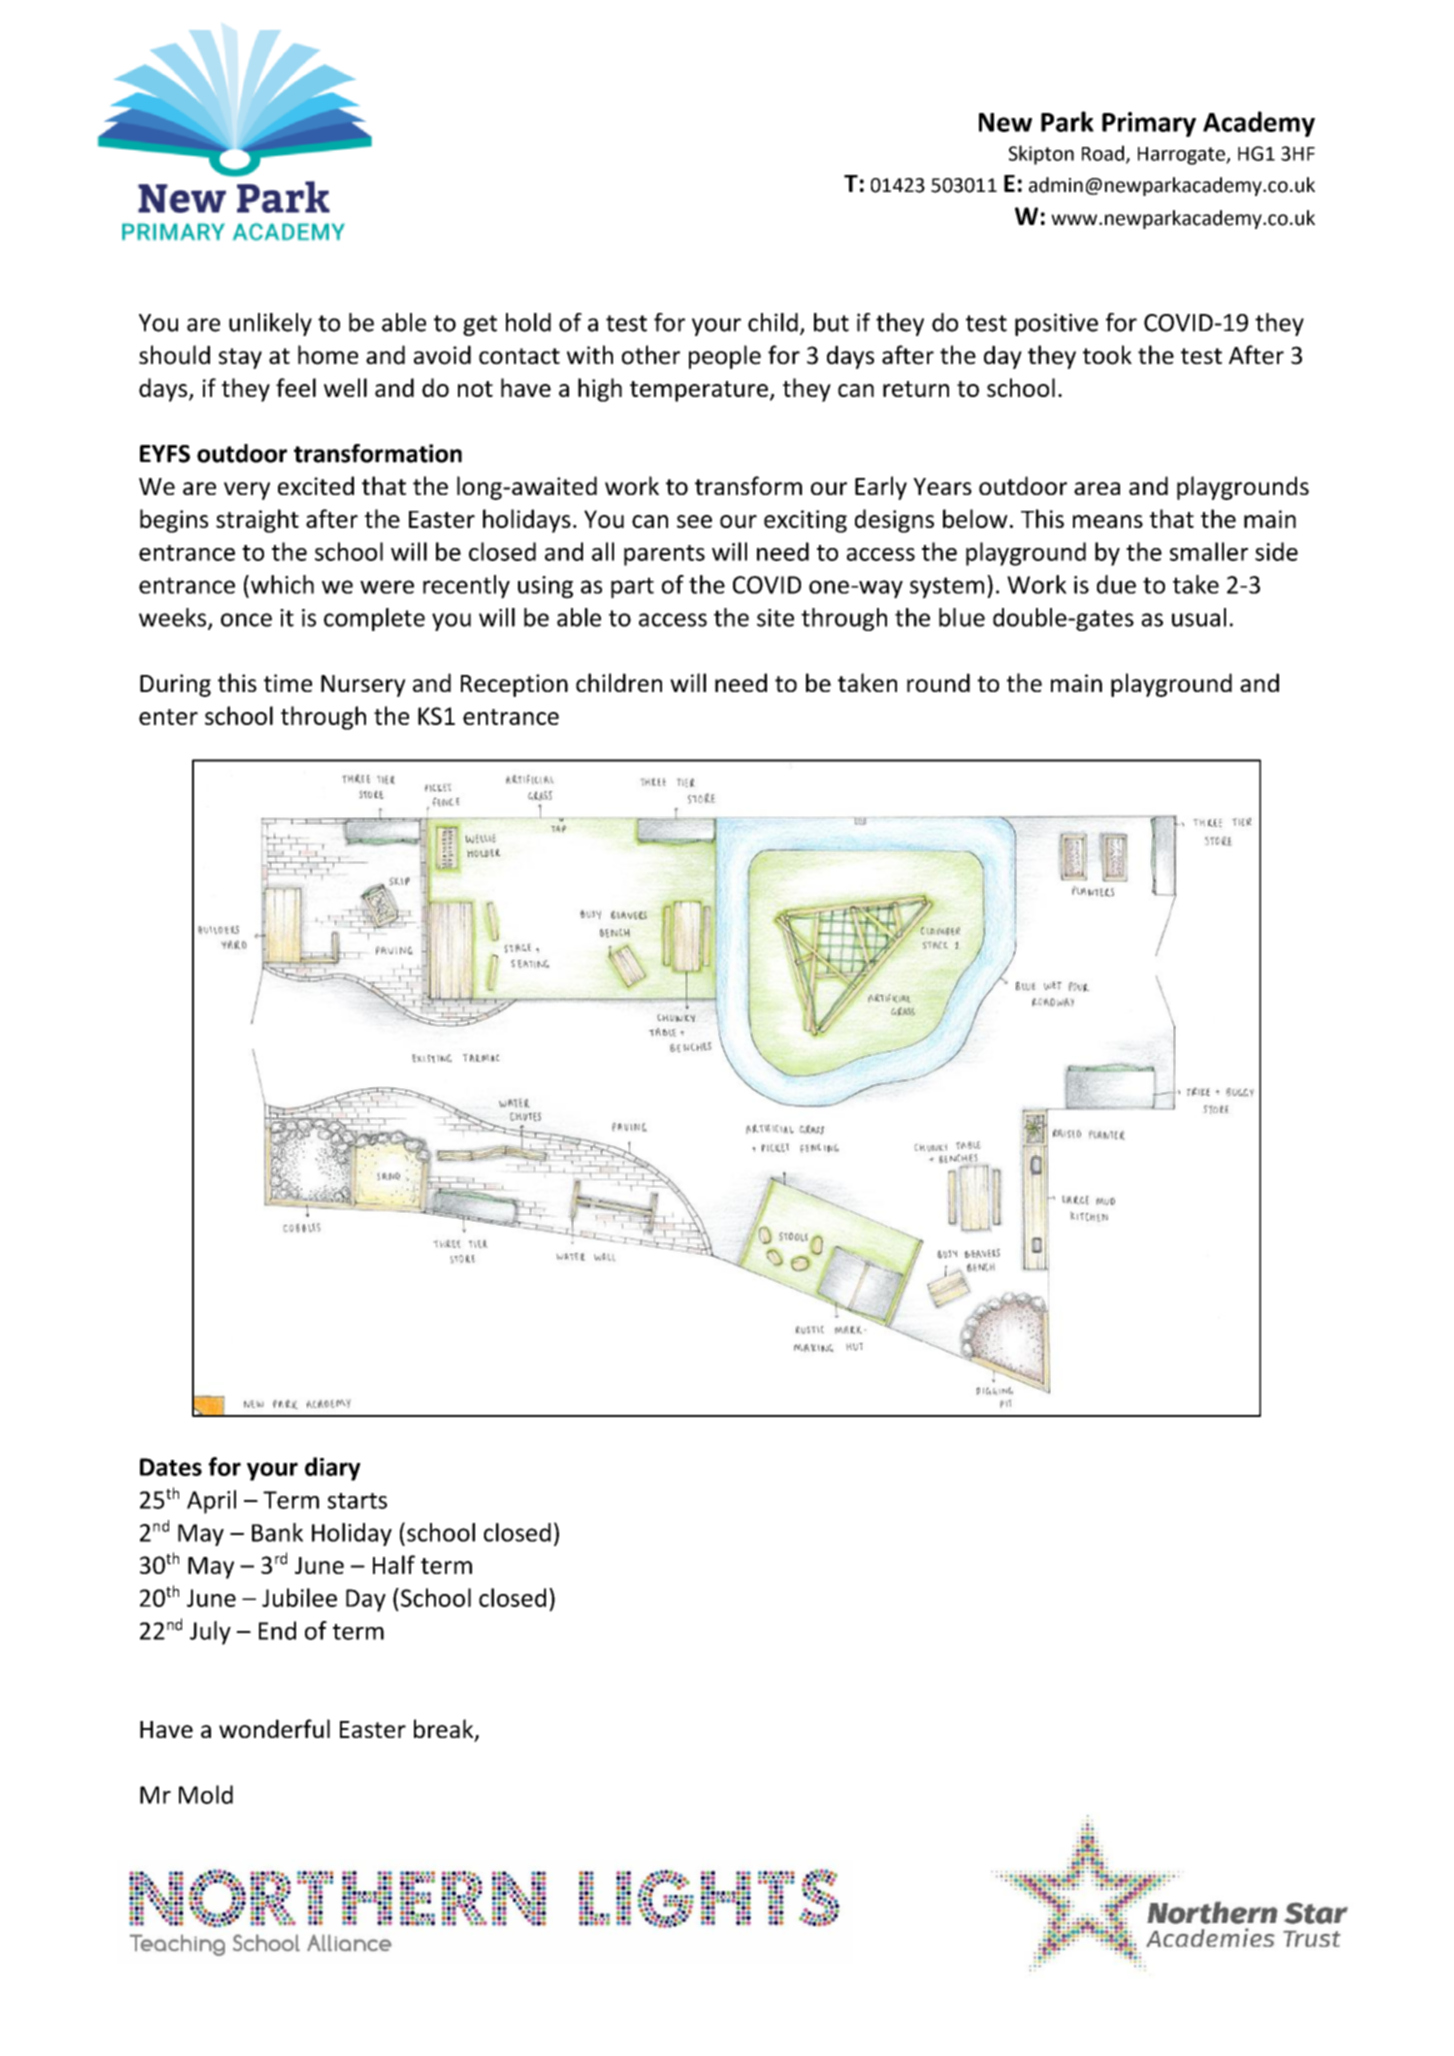 The width and height of the document is (1454, 2056). What do you see at coordinates (168, 717) in the document?
I see `enter` at bounding box center [168, 717].
